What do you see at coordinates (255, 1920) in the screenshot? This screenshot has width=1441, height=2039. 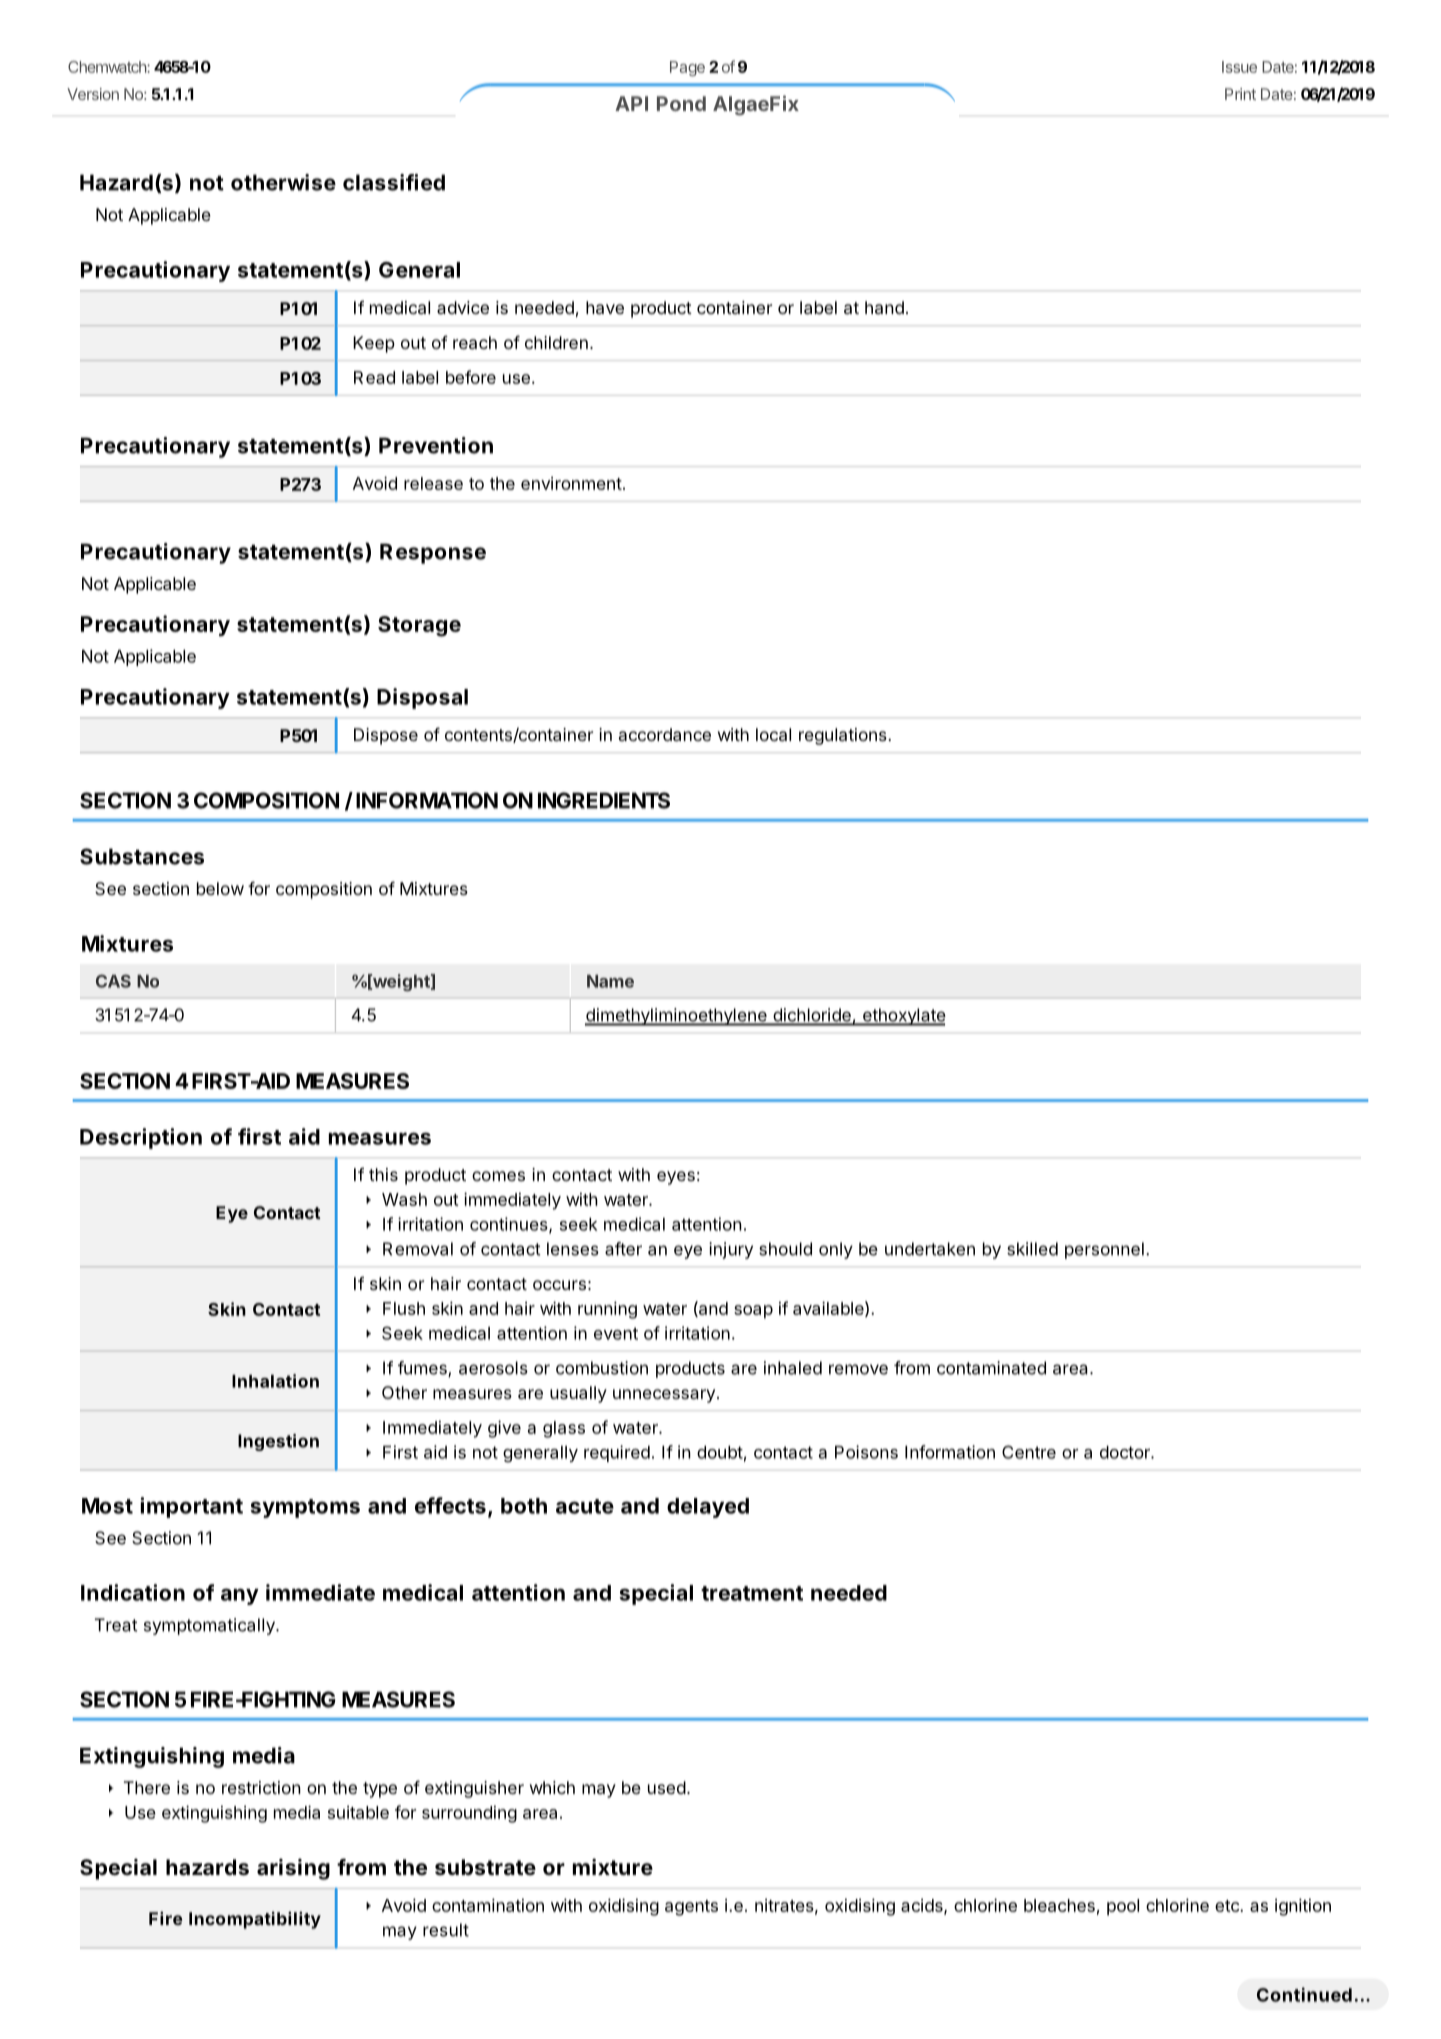 I see `Incompatibility` at bounding box center [255, 1920].
